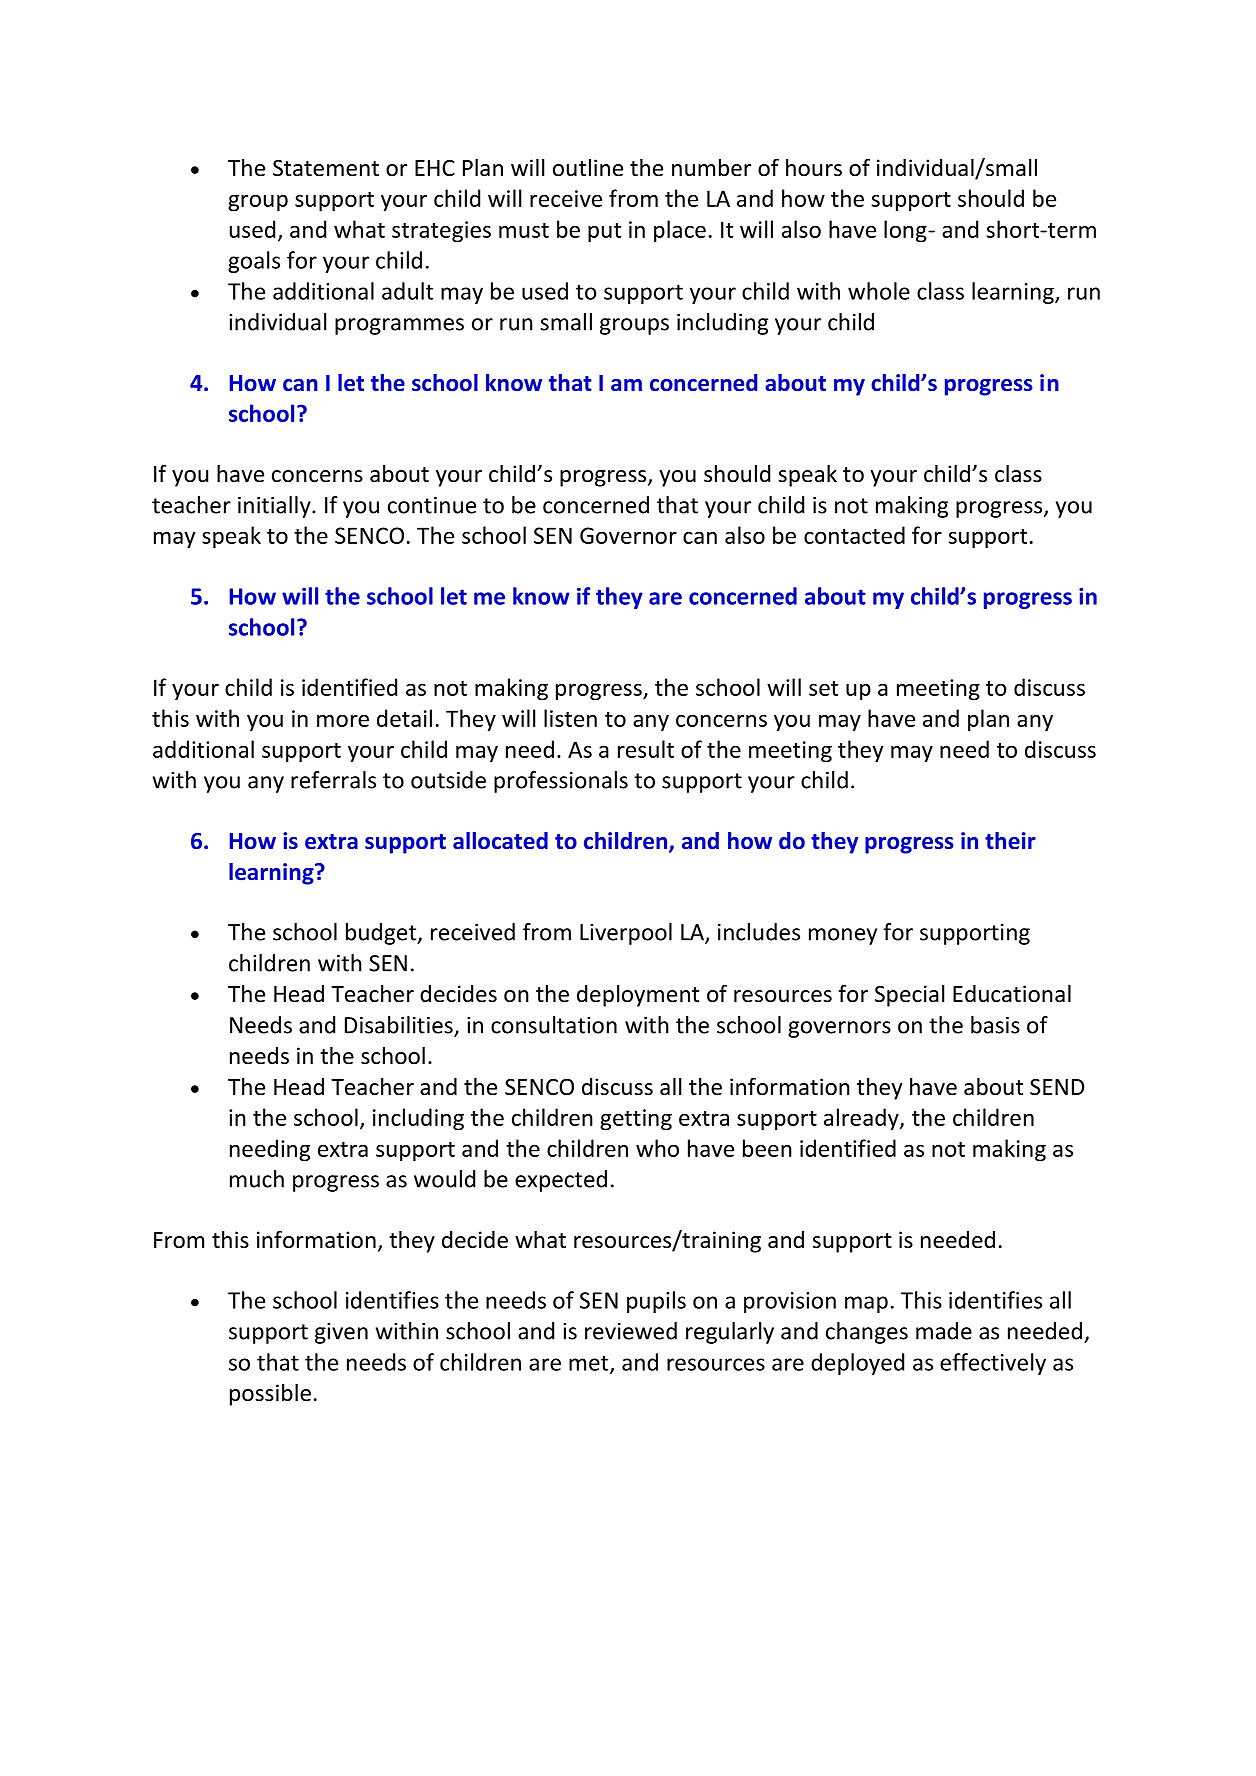 This page has height=1776, width=1256. What do you see at coordinates (333, 780) in the page?
I see `referrals` at bounding box center [333, 780].
